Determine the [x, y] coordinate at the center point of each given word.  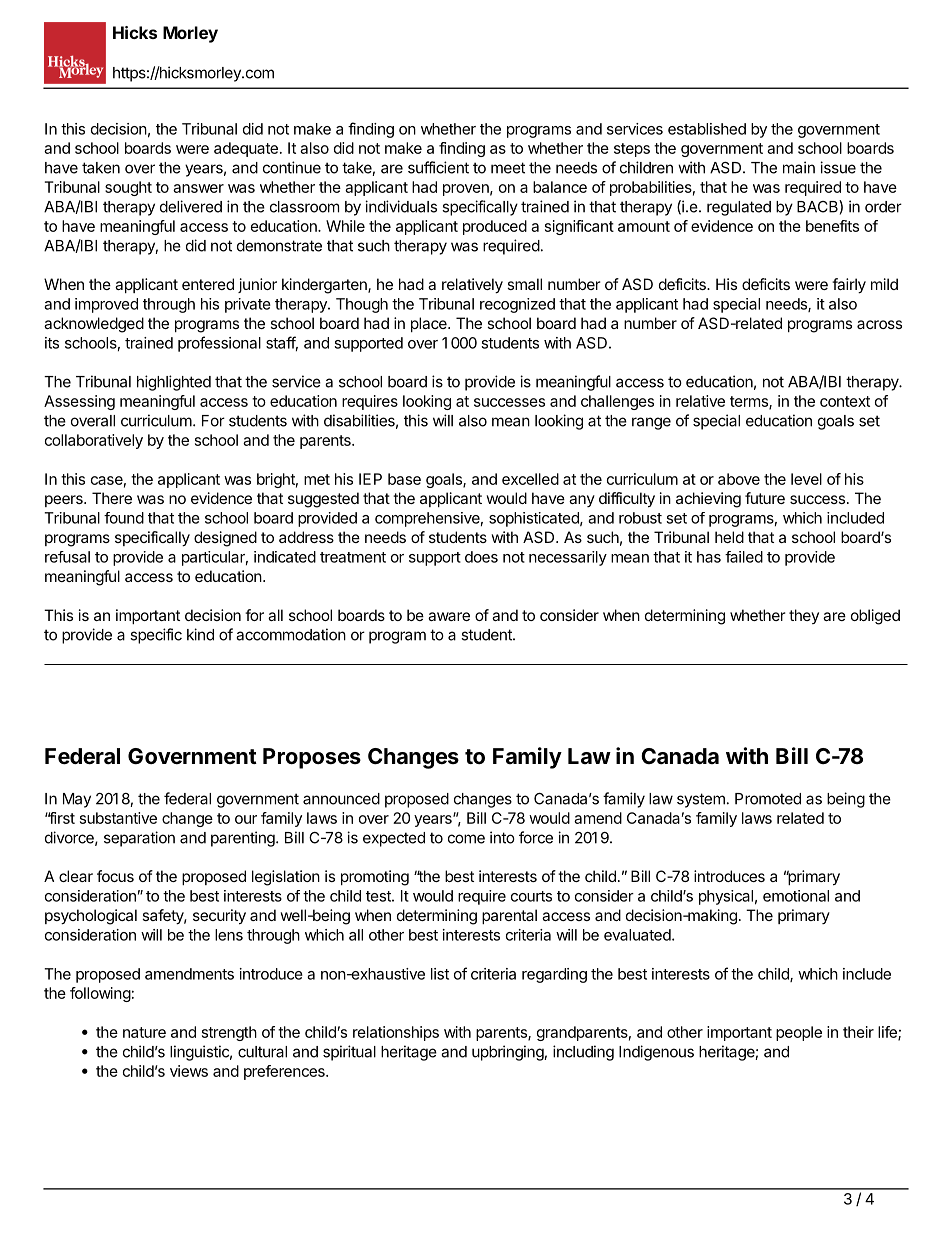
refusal [67, 557]
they [804, 616]
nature [144, 1032]
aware [449, 616]
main [799, 167]
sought [128, 188]
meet [508, 168]
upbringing [508, 1053]
